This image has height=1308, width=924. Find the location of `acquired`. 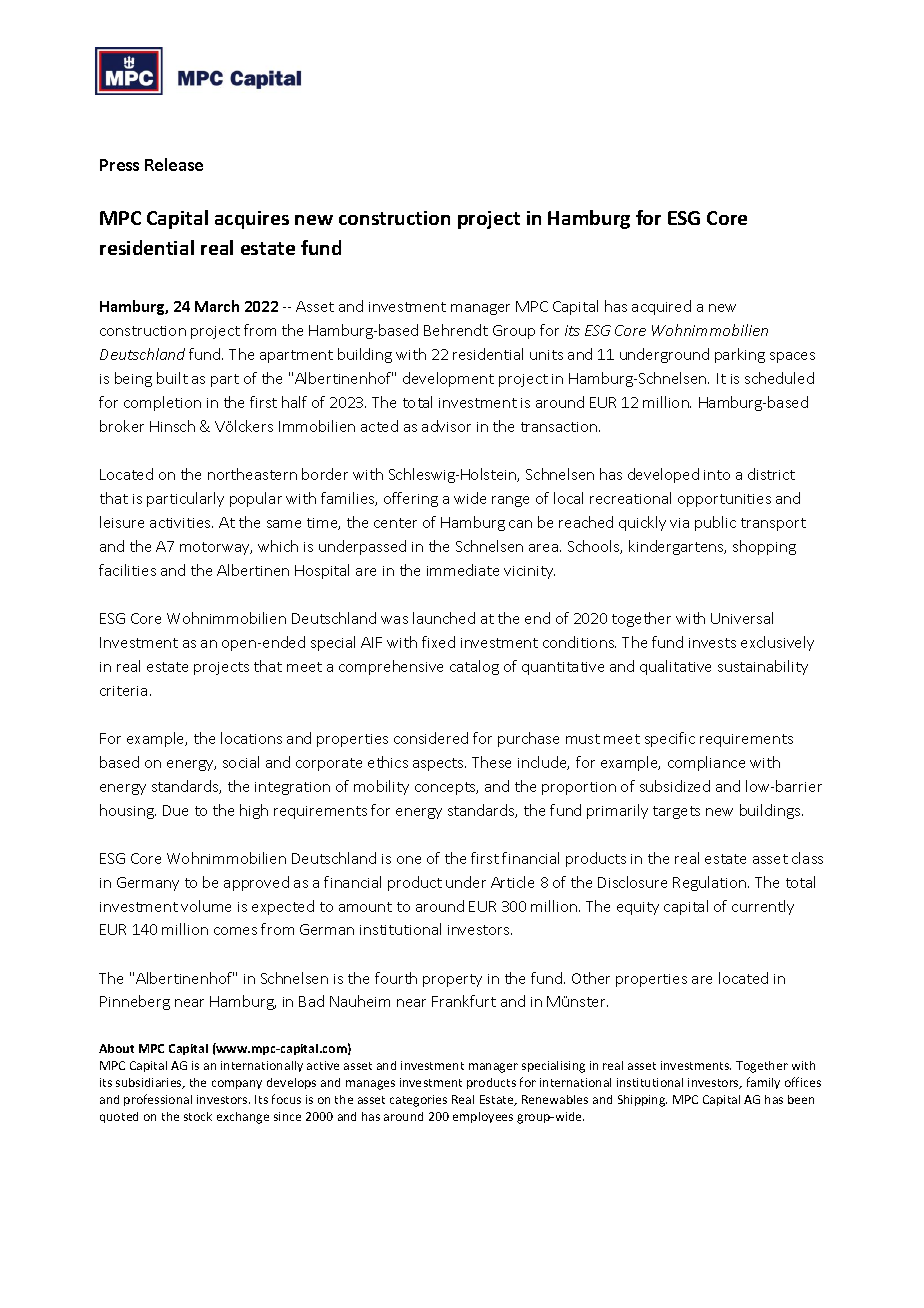

acquired is located at coordinates (661, 307).
